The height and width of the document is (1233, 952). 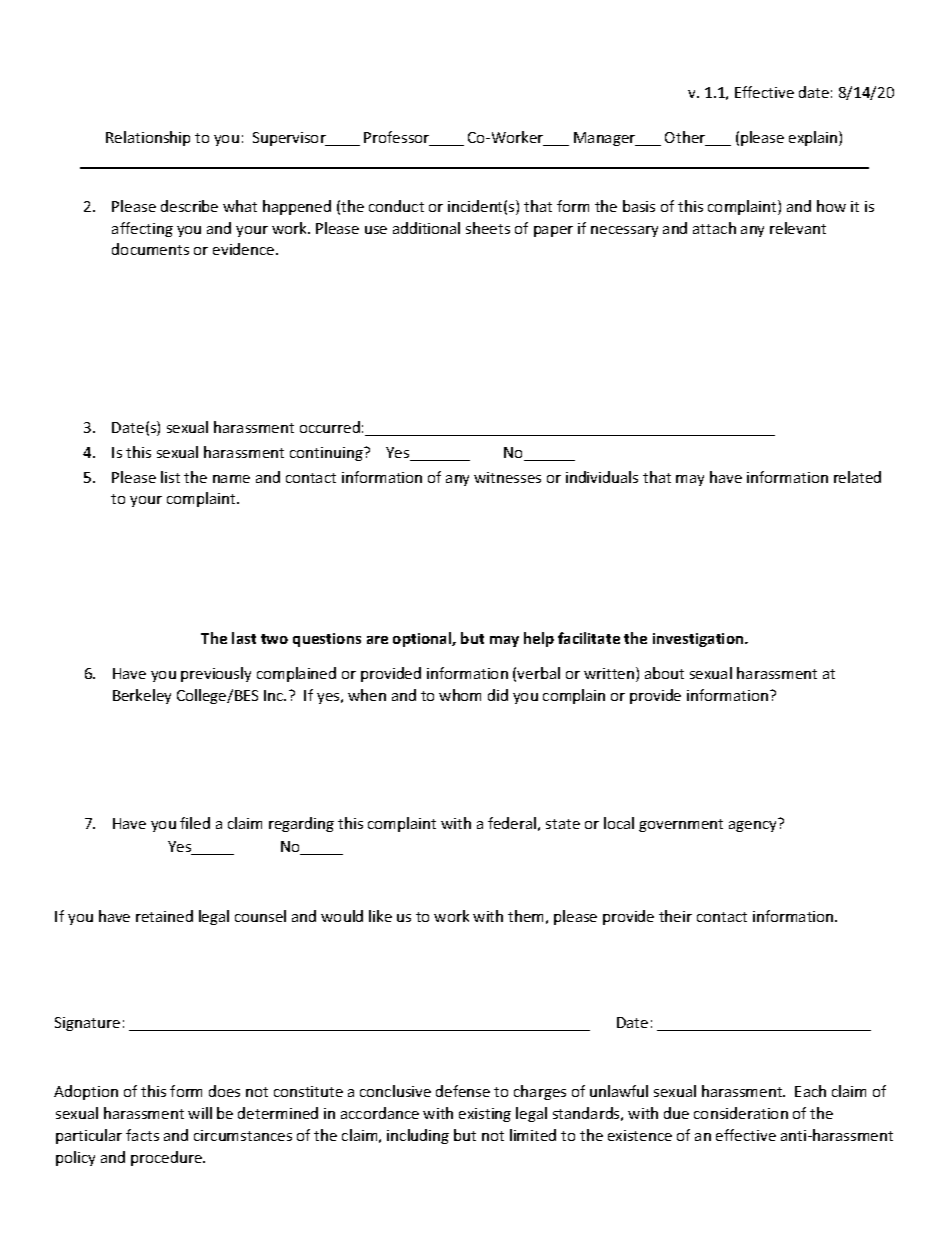 What do you see at coordinates (675, 916) in the document?
I see `their` at bounding box center [675, 916].
